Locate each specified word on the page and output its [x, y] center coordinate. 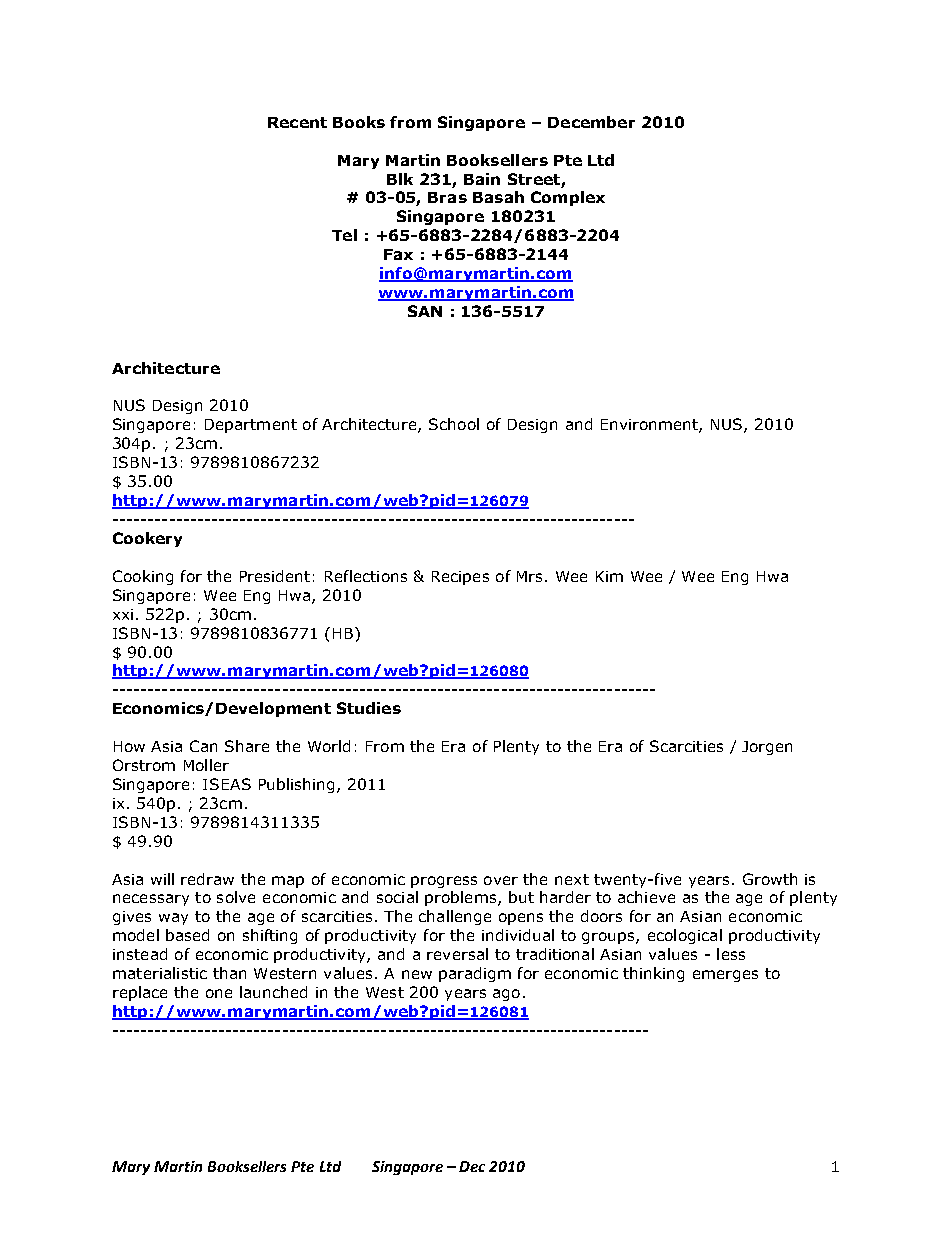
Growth [770, 879]
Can [203, 746]
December [591, 122]
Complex [568, 198]
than [229, 973]
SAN [425, 311]
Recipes [460, 578]
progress [444, 882]
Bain [482, 179]
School [454, 424]
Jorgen [767, 748]
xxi [123, 614]
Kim [609, 576]
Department [251, 426]
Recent [297, 122]
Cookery [147, 539]
